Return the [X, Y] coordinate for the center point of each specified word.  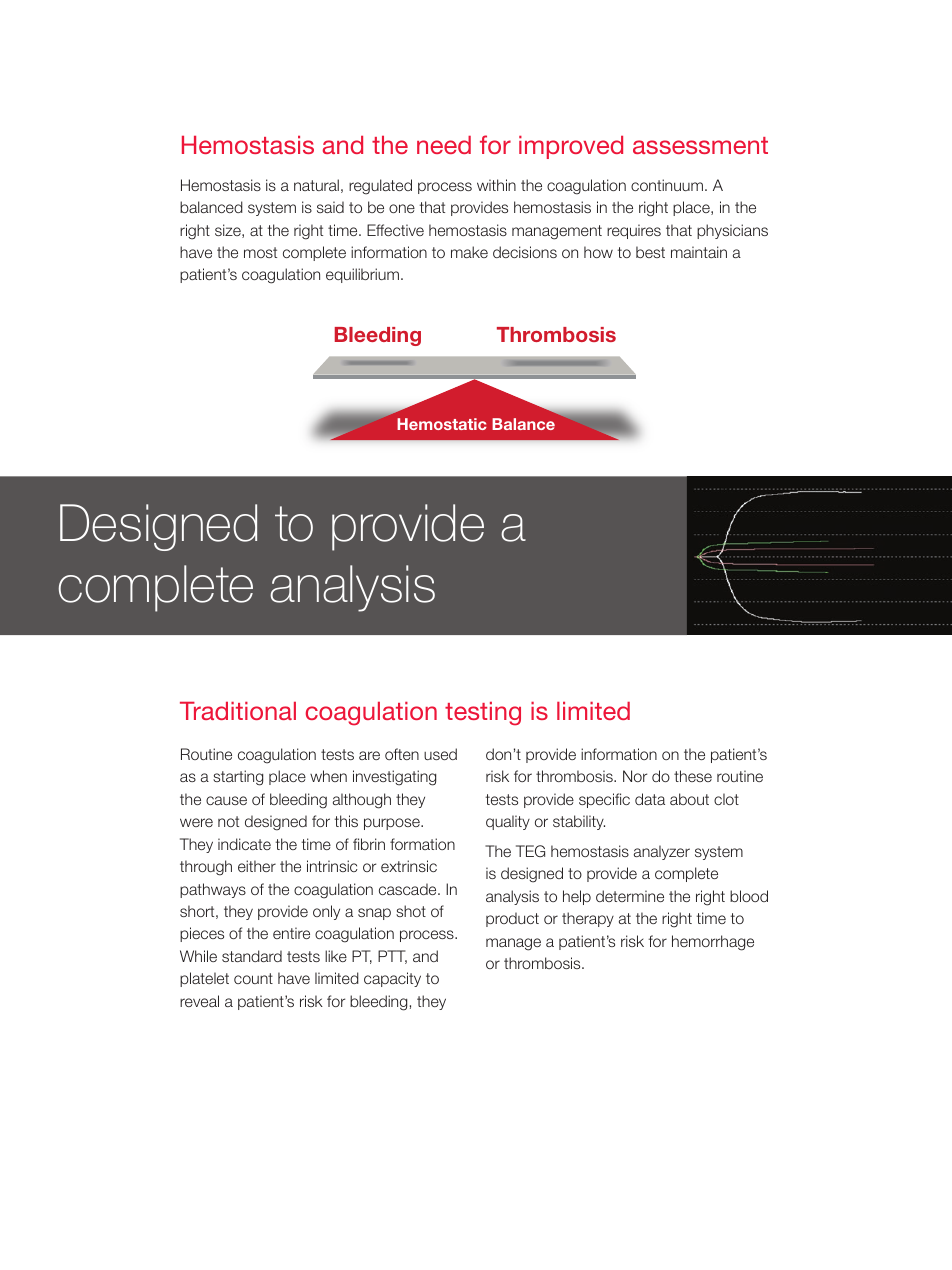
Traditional [238, 711]
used [440, 754]
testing [483, 714]
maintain [699, 252]
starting [238, 778]
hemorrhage [713, 943]
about [689, 799]
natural [316, 185]
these [693, 776]
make [469, 252]
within [496, 185]
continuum [667, 185]
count [253, 978]
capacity [392, 979]
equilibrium [362, 275]
